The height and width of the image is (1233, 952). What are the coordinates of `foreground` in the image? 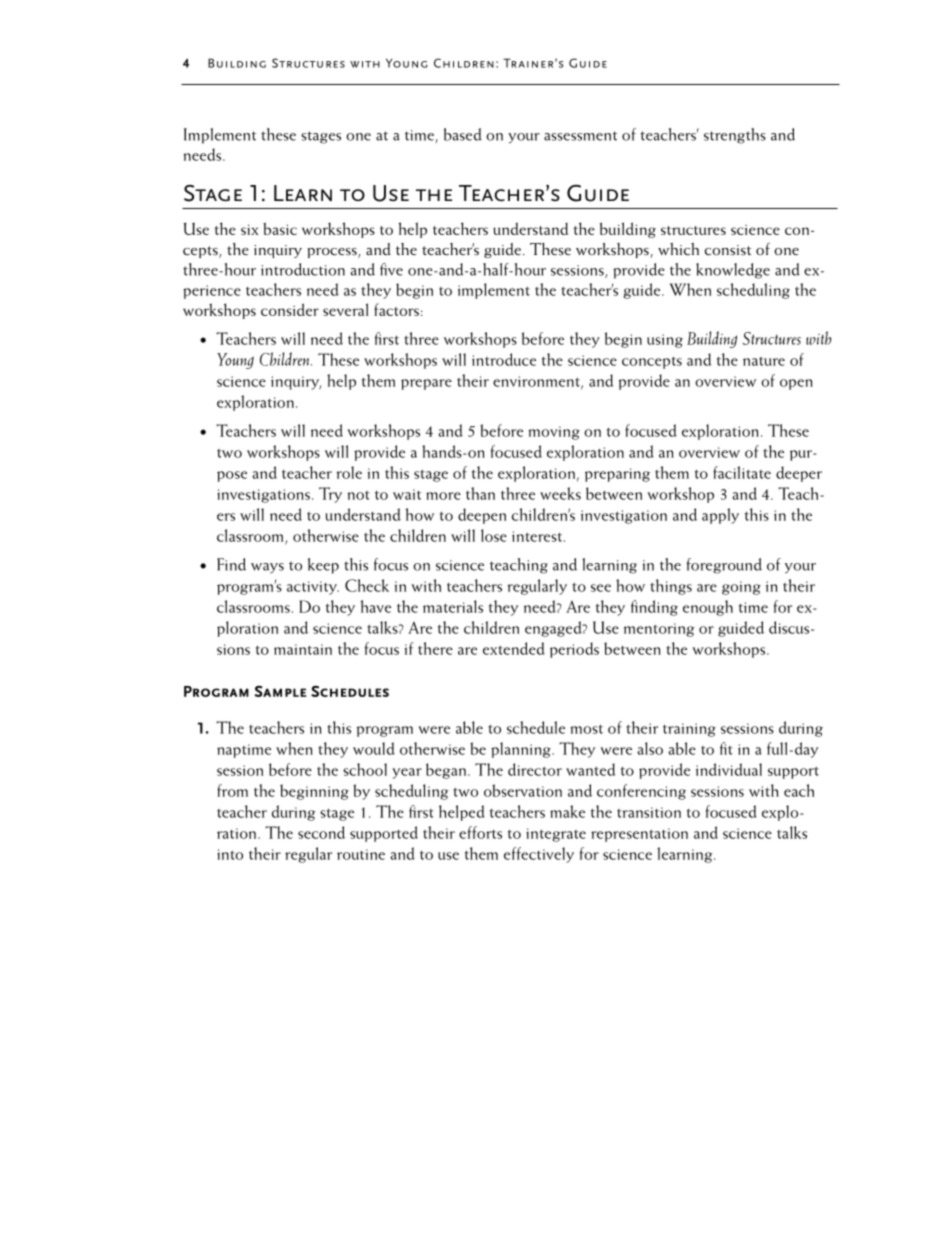 It's located at (724, 566).
